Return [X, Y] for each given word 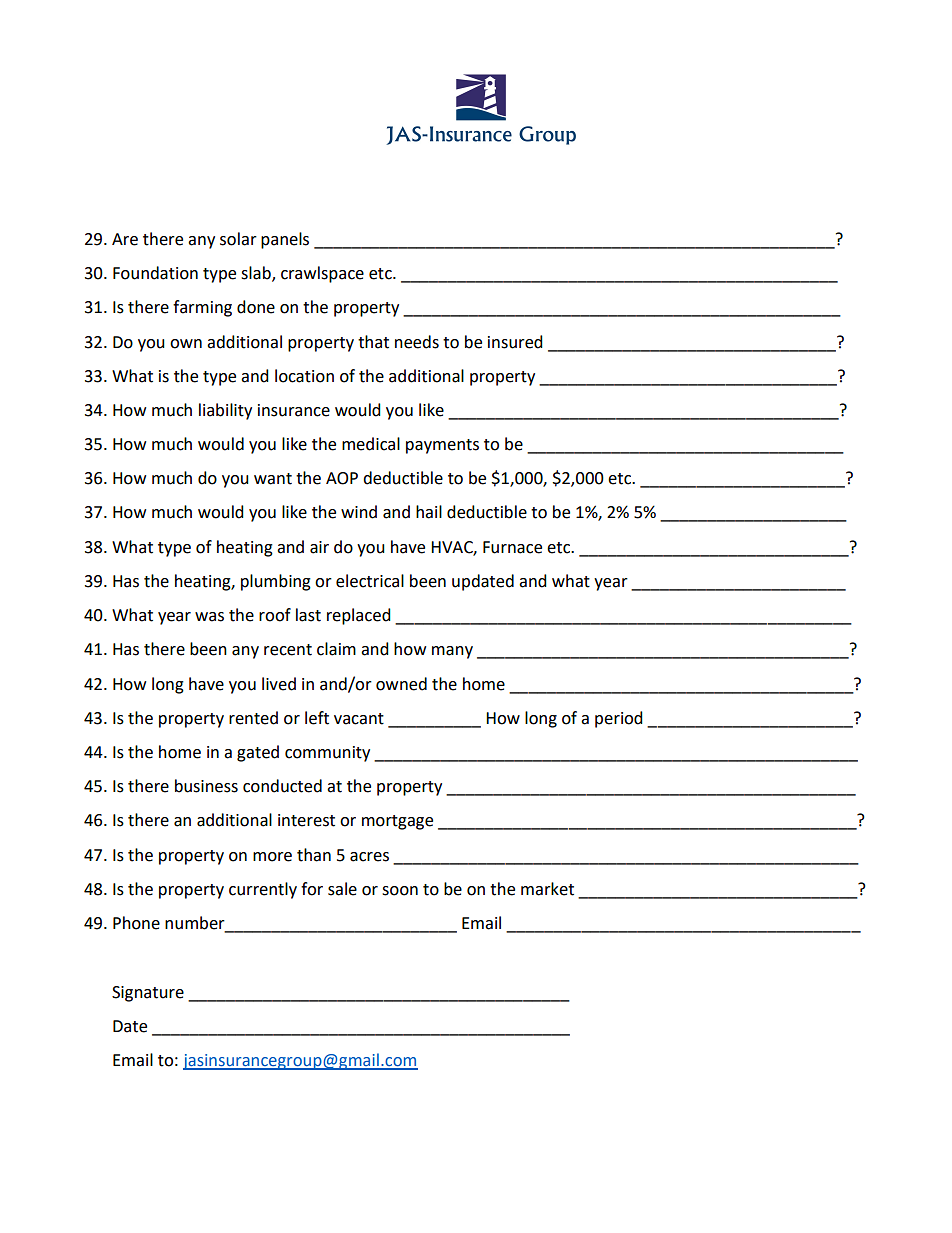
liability [225, 411]
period [619, 719]
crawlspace [322, 274]
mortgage [397, 822]
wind [359, 512]
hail [429, 512]
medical [371, 444]
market [547, 889]
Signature [148, 994]
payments [442, 446]
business [206, 786]
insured [515, 342]
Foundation [155, 273]
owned [401, 684]
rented [253, 718]
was [209, 617]
